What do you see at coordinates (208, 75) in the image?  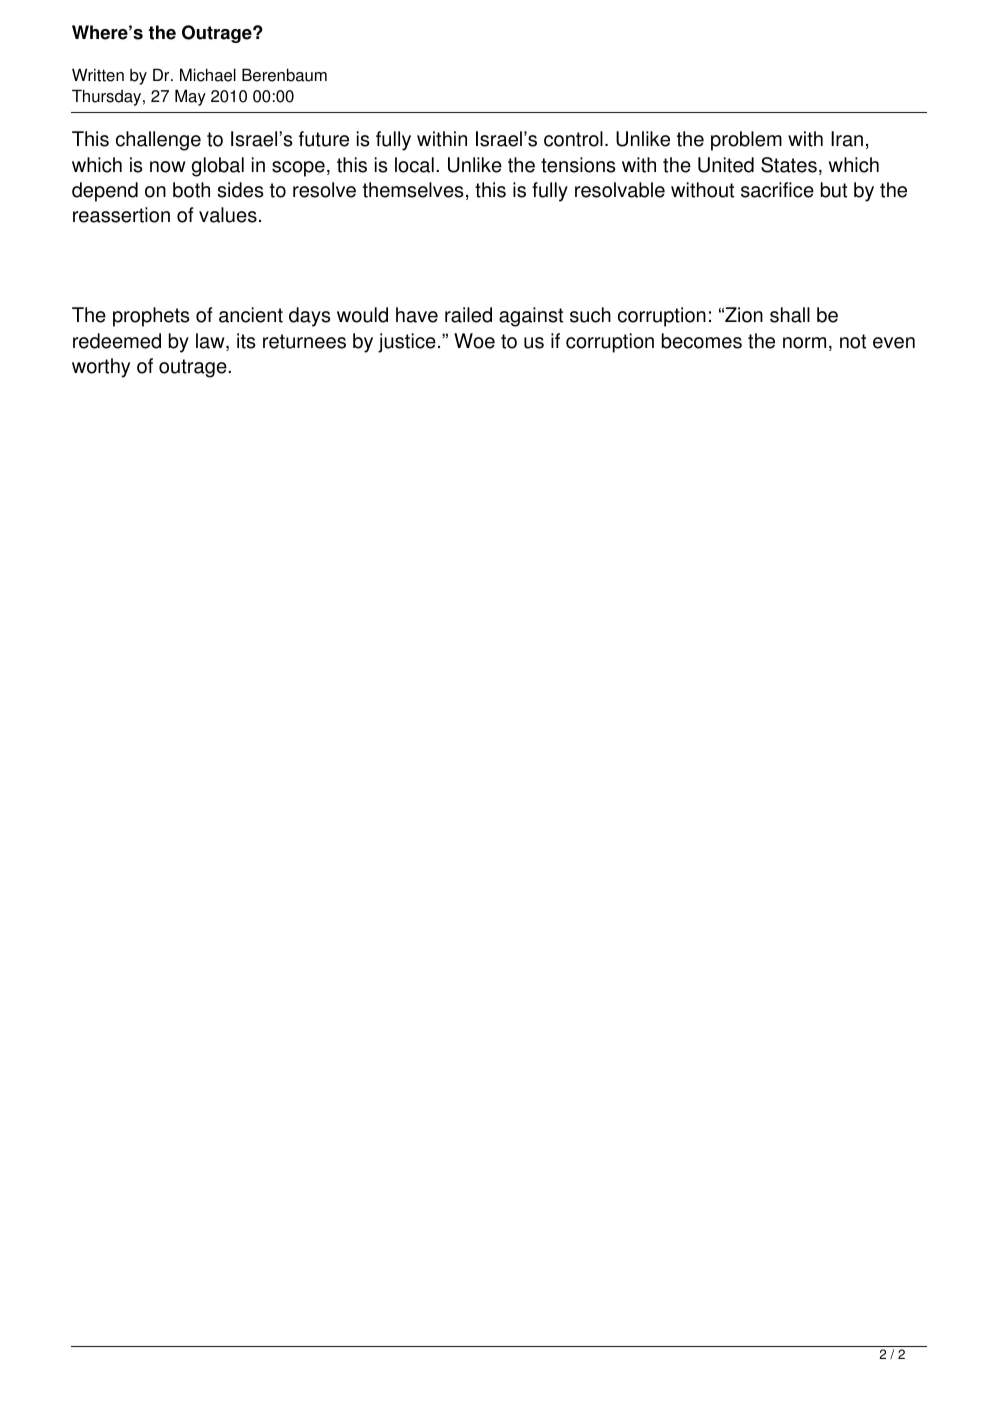 I see `Michael` at bounding box center [208, 75].
